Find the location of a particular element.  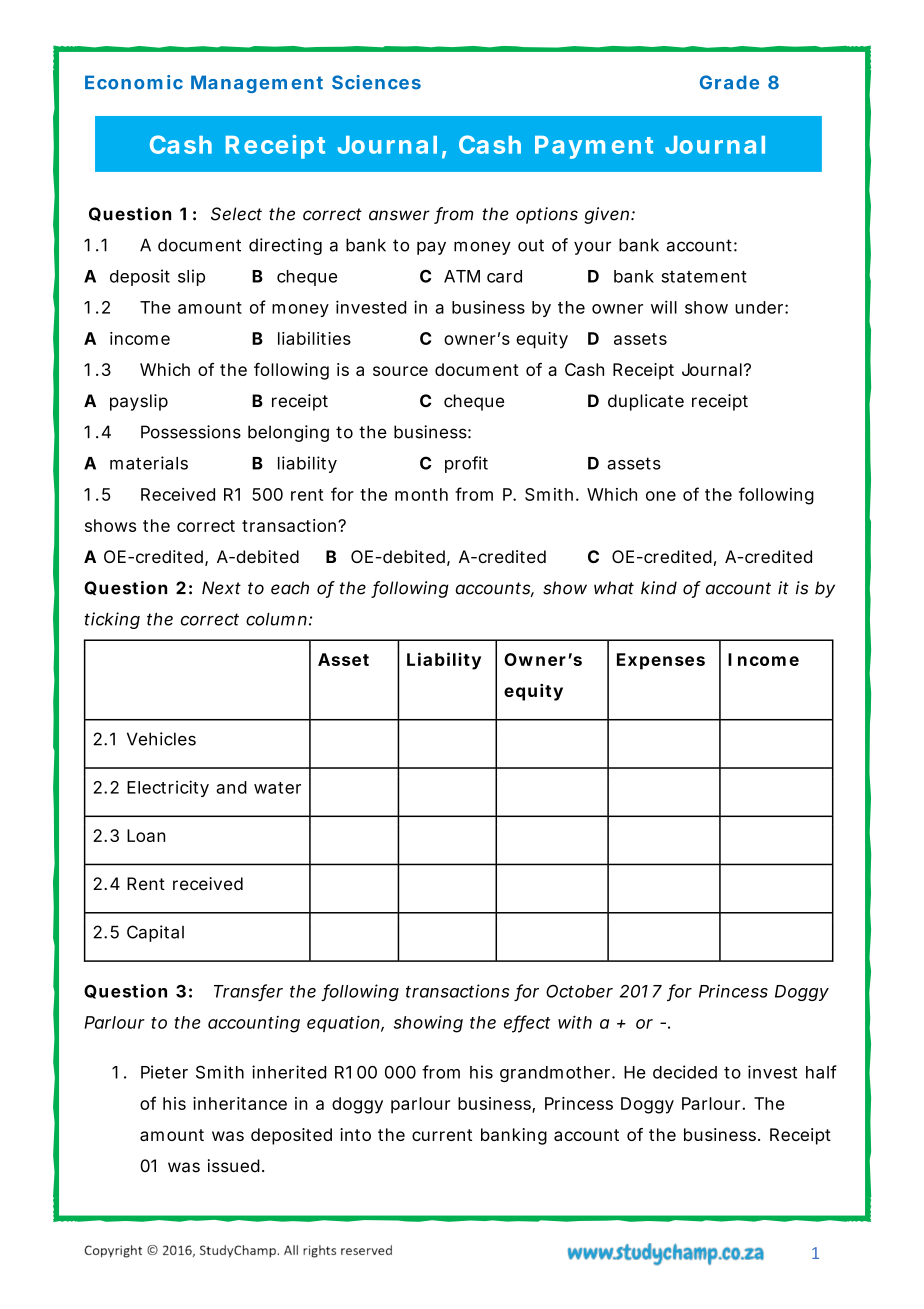

issued is located at coordinates (236, 1166).
